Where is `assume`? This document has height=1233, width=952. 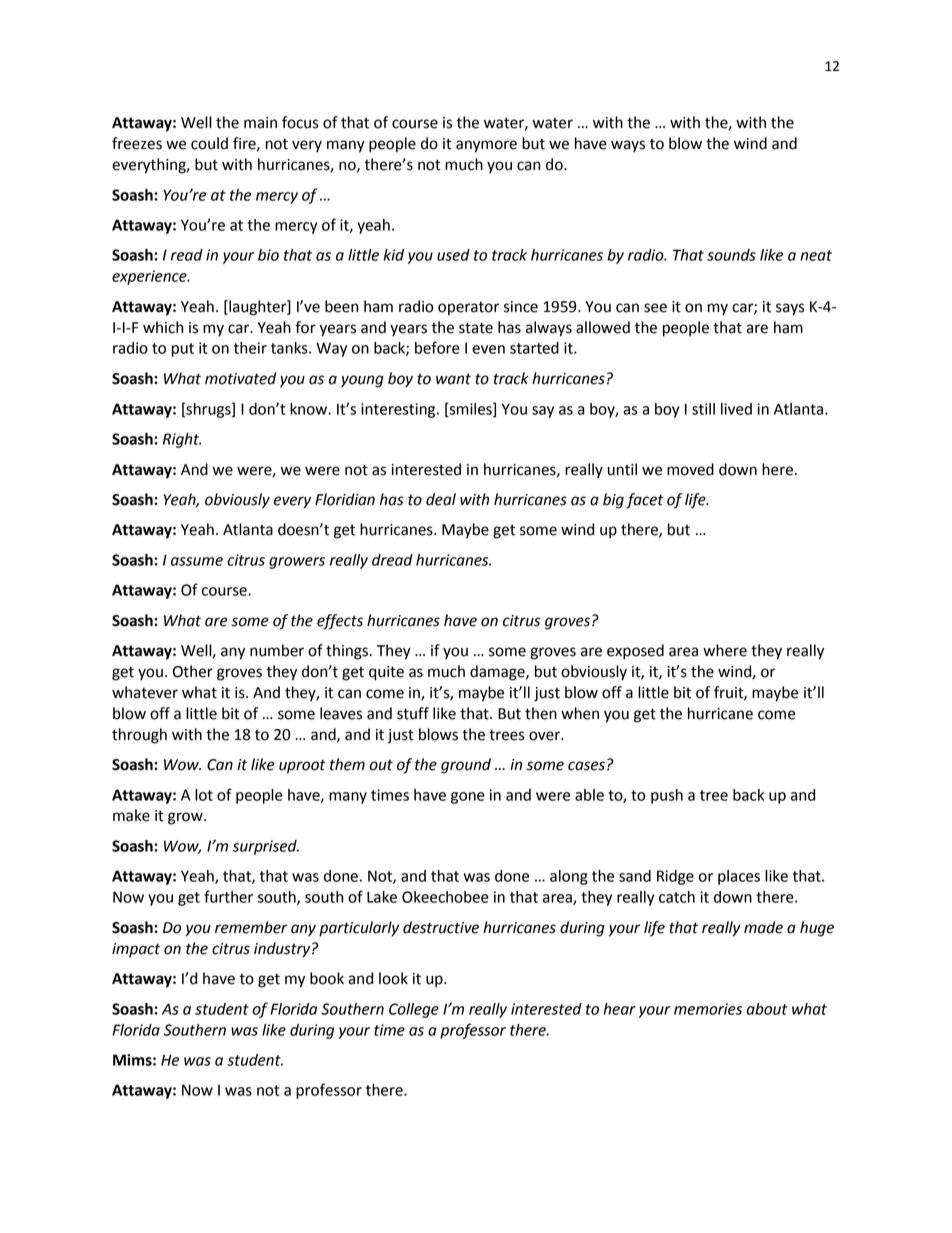 assume is located at coordinates (197, 561).
